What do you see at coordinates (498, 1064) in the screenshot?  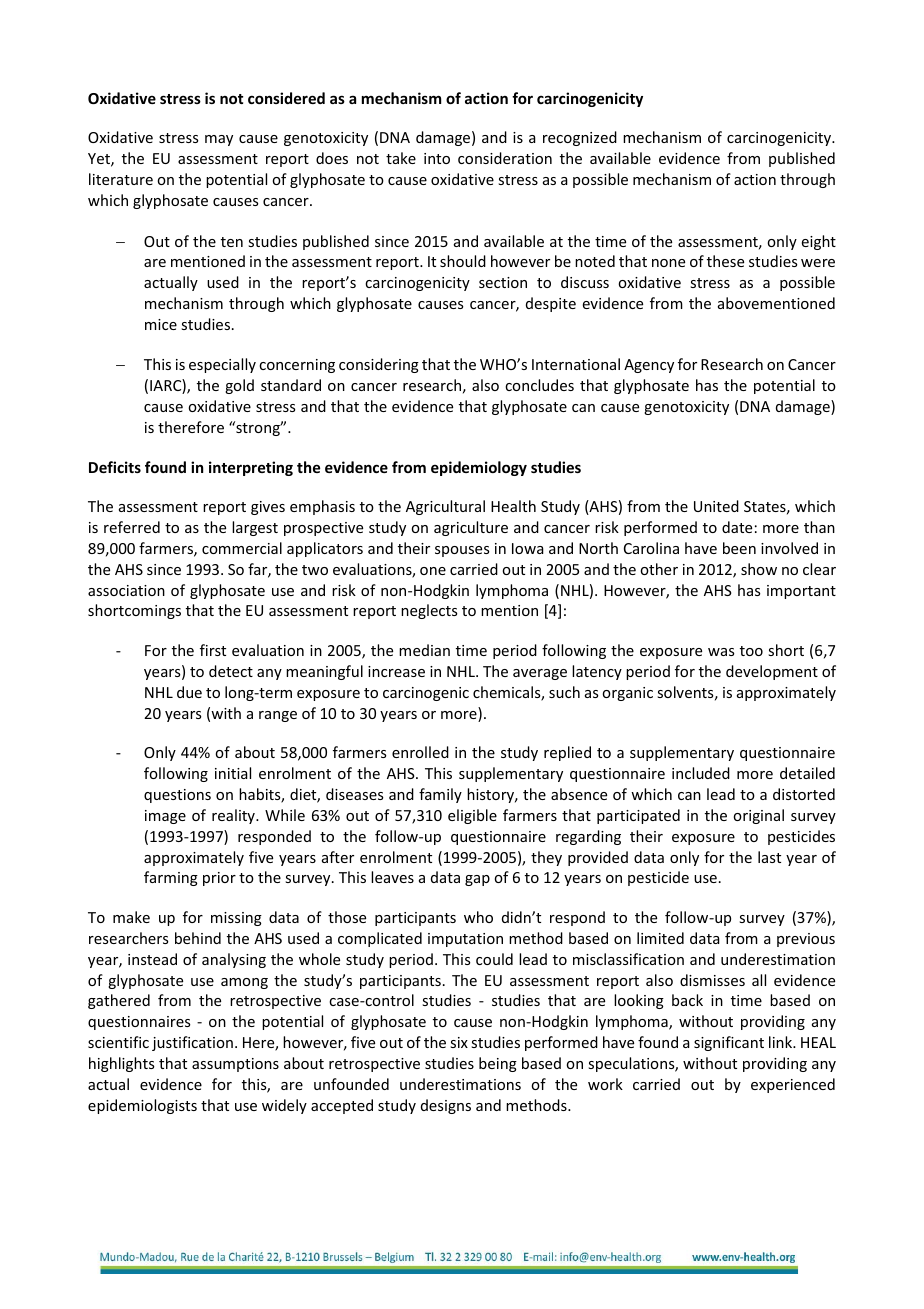 I see `being` at bounding box center [498, 1064].
